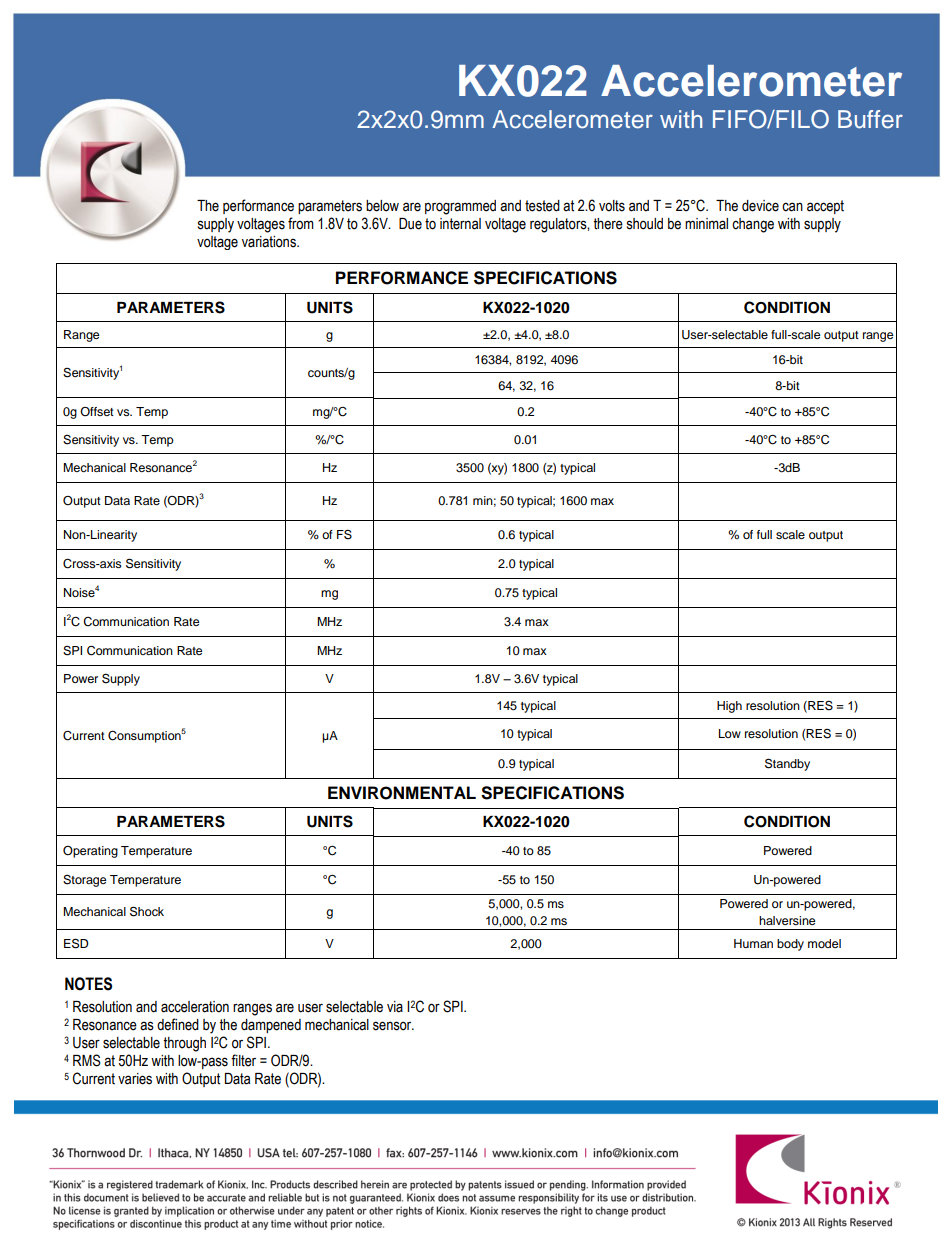 The width and height of the image is (952, 1233). What do you see at coordinates (760, 206) in the image?
I see `device` at bounding box center [760, 206].
